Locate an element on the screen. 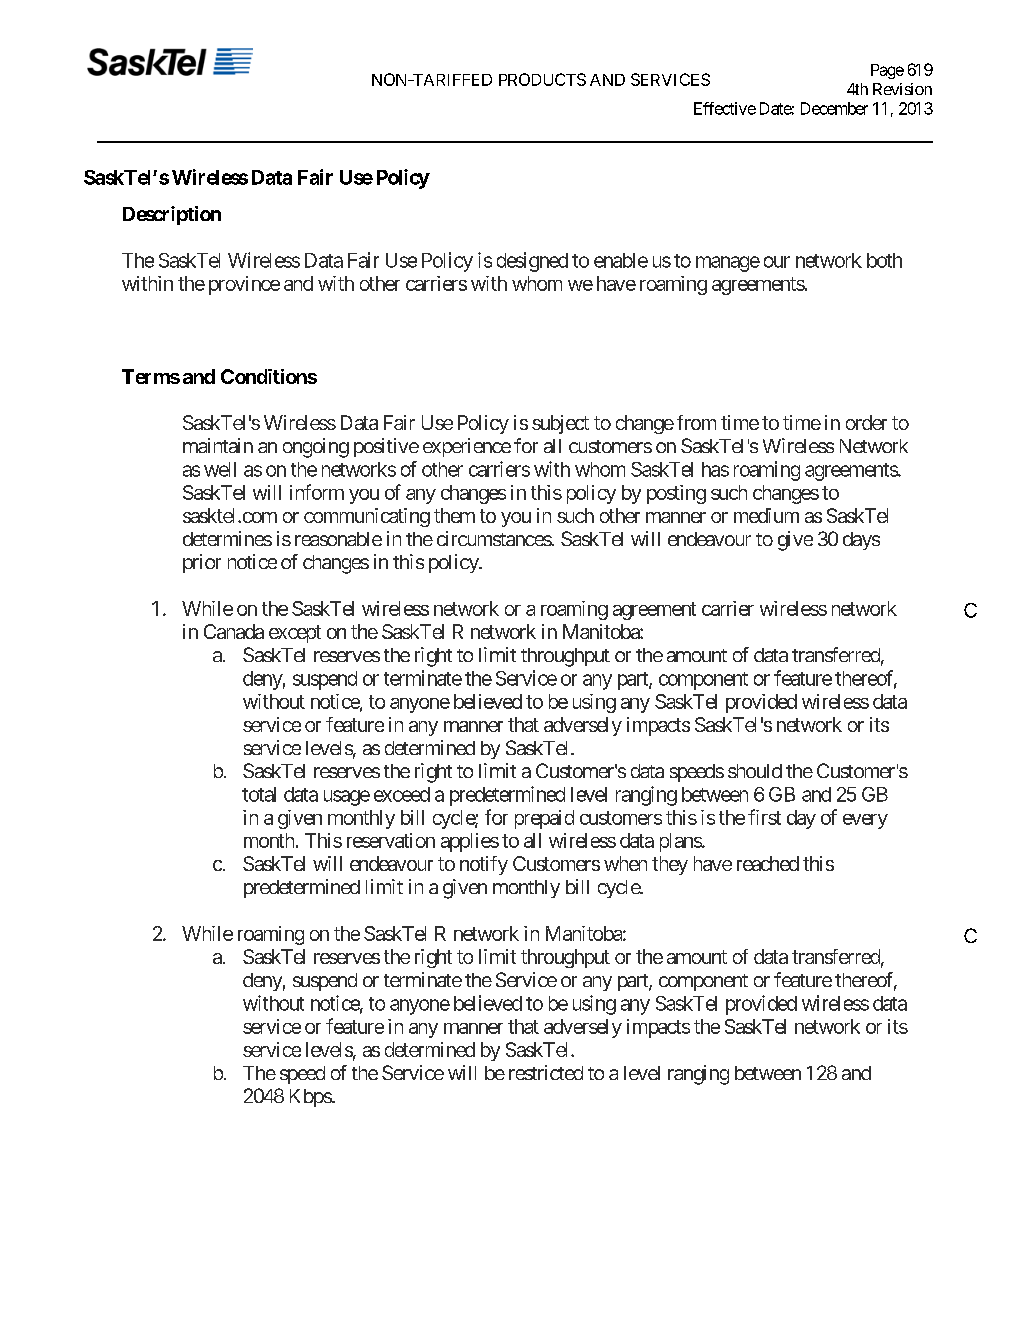 The width and height of the screenshot is (1030, 1333). subject is located at coordinates (560, 424).
